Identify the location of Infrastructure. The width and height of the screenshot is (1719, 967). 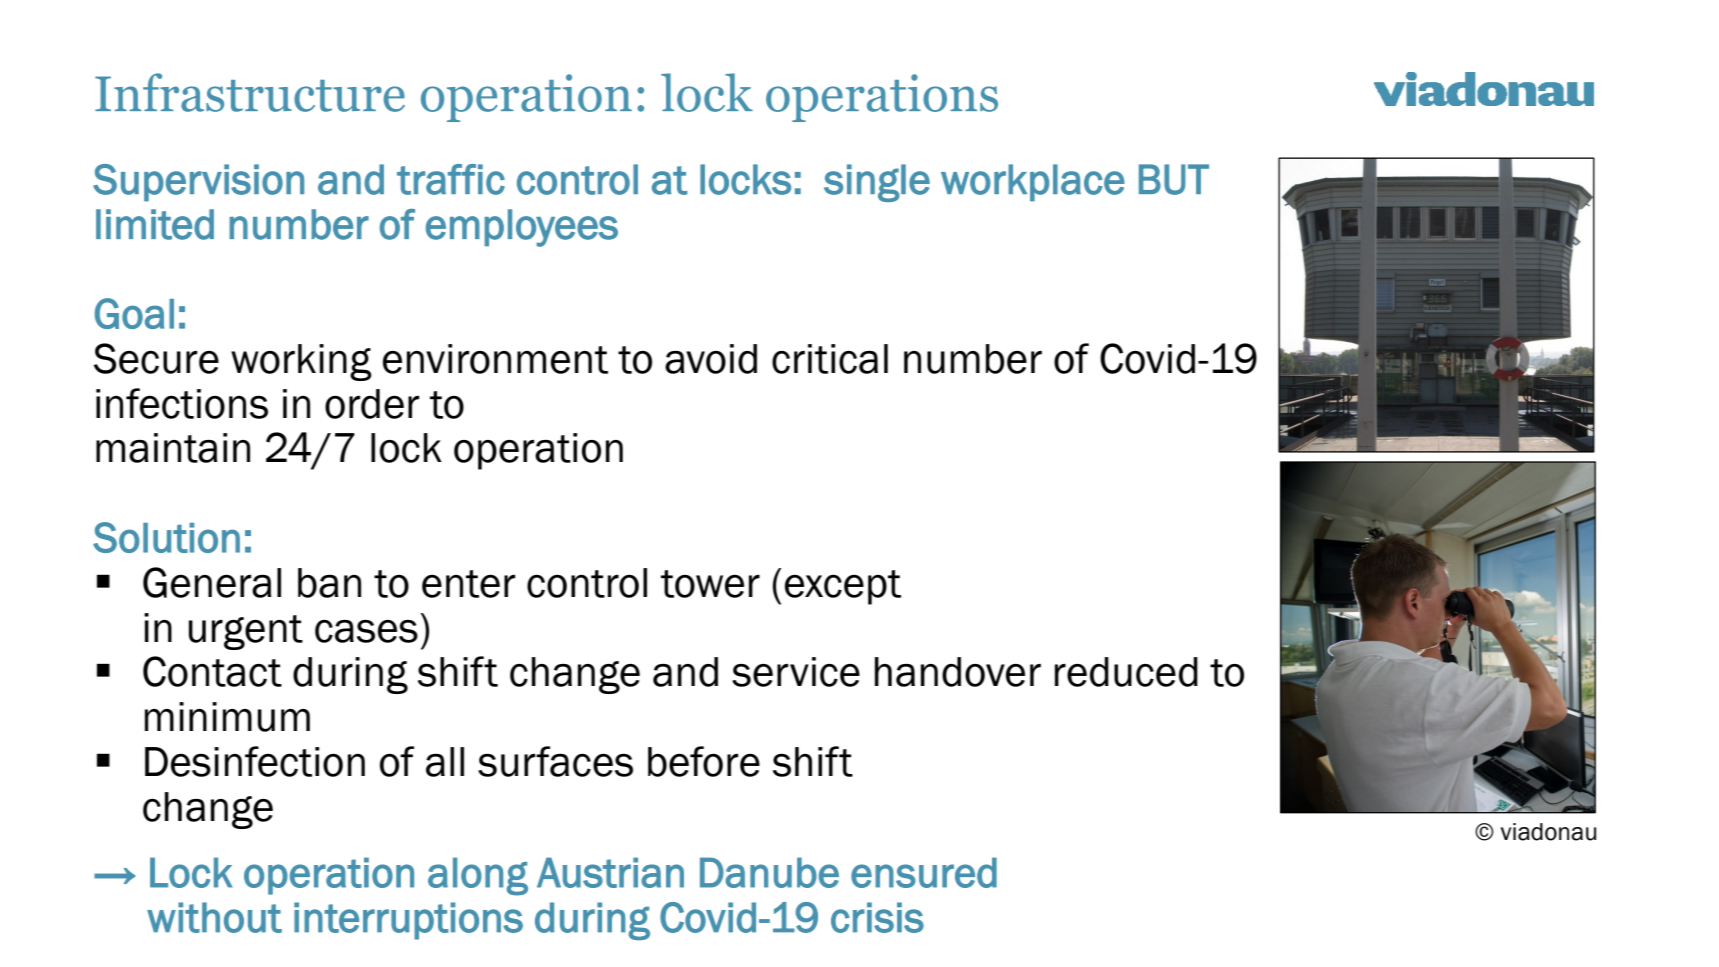
(250, 92).
